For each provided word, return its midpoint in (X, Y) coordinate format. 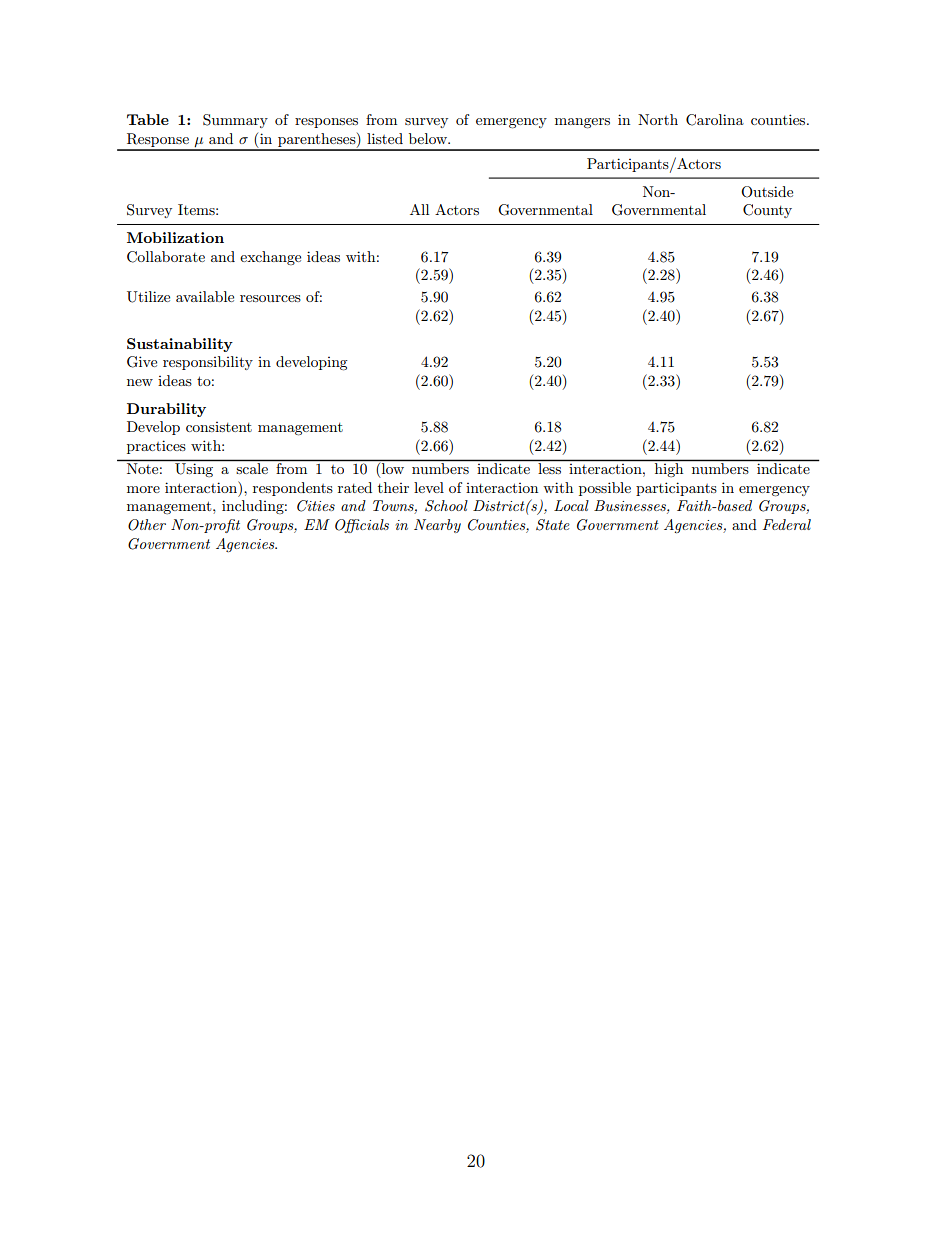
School (446, 506)
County (767, 211)
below (429, 138)
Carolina (715, 120)
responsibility (208, 363)
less (550, 468)
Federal (787, 524)
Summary (235, 121)
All (419, 209)
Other (147, 525)
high (669, 470)
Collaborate (166, 257)
